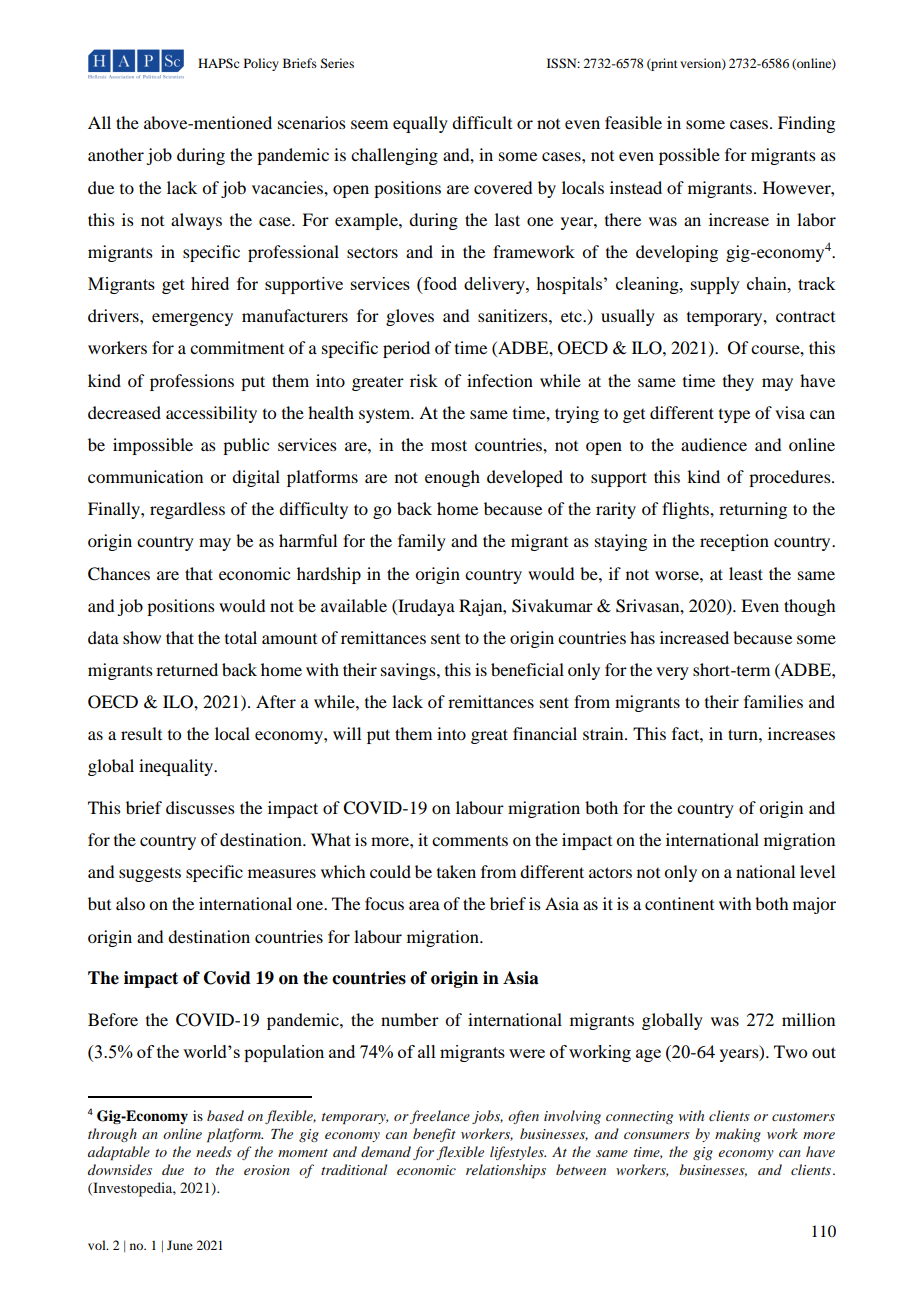 The height and width of the page is (1308, 924). I want to click on audience, so click(714, 444).
